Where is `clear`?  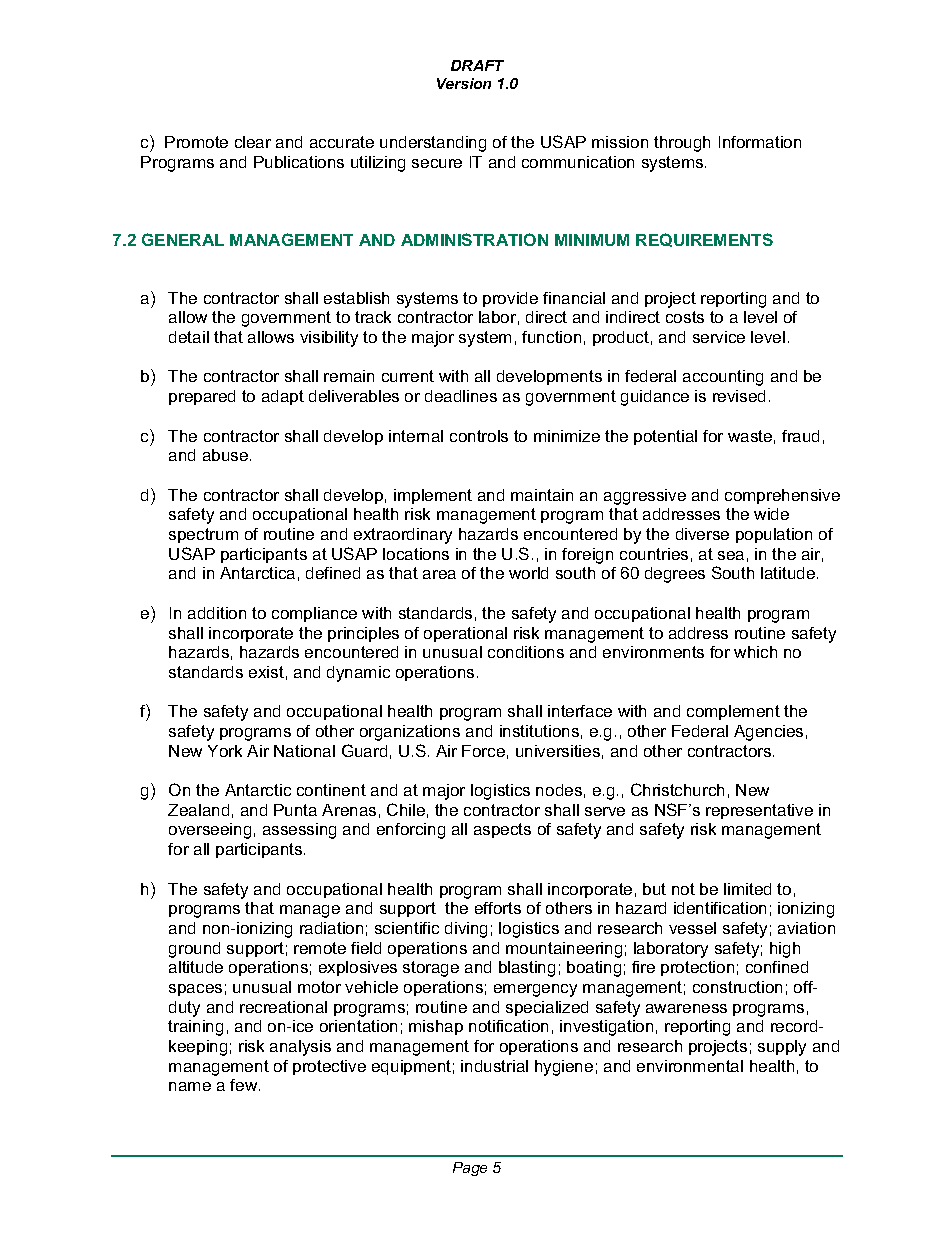
clear is located at coordinates (253, 142).
